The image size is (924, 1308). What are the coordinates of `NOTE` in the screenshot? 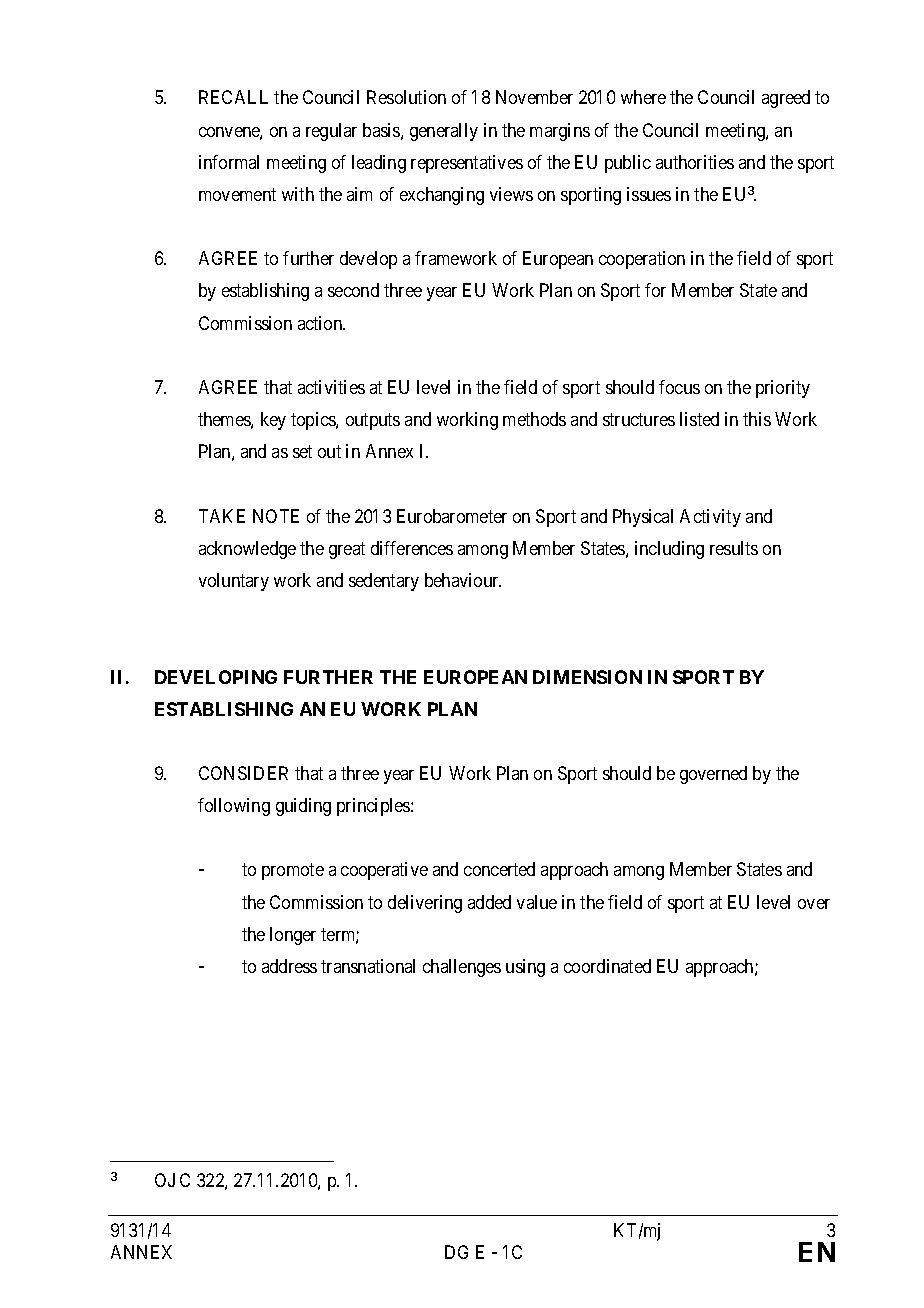 It's located at (276, 516).
